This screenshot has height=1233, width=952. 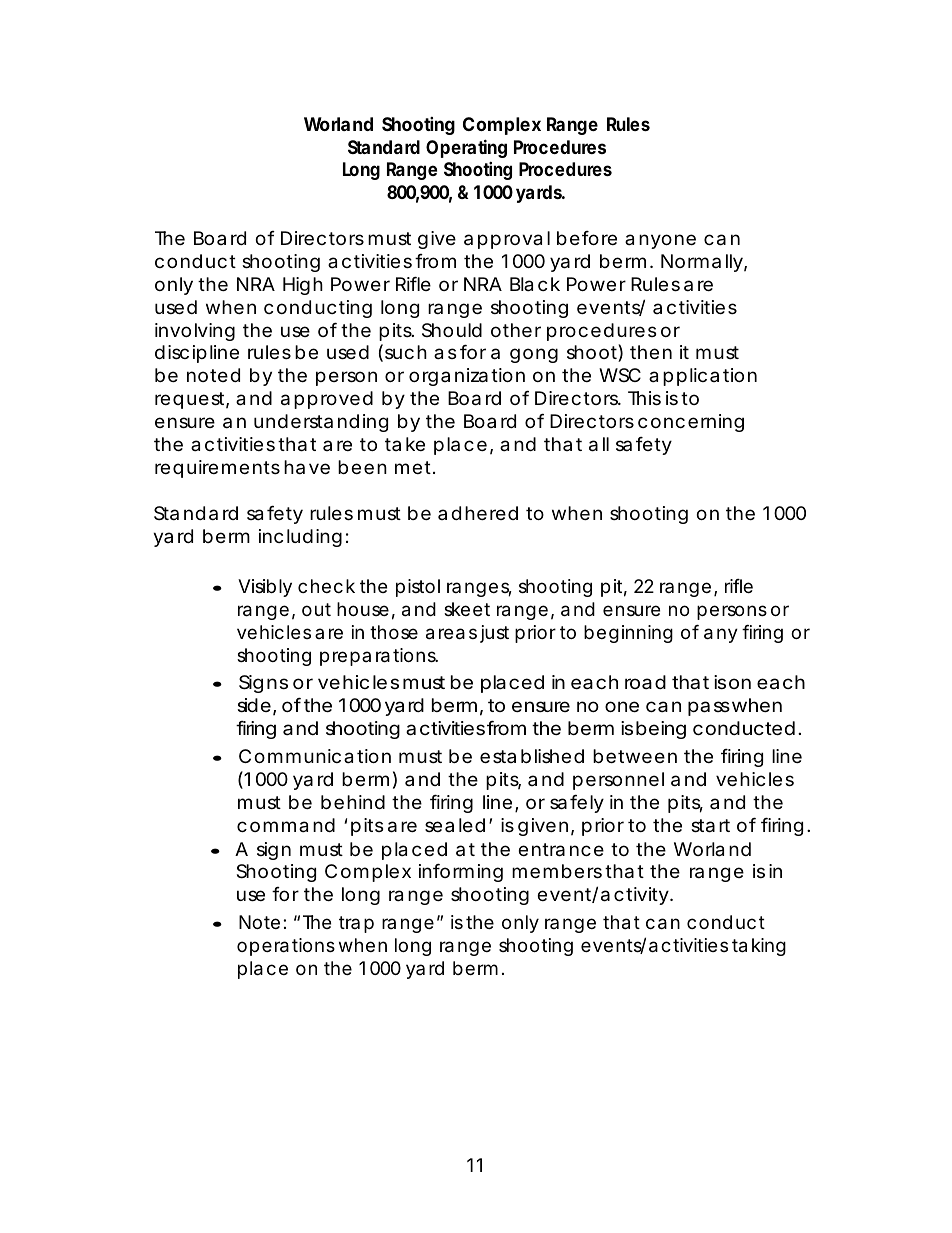 What do you see at coordinates (759, 947) in the screenshot?
I see `taking` at bounding box center [759, 947].
